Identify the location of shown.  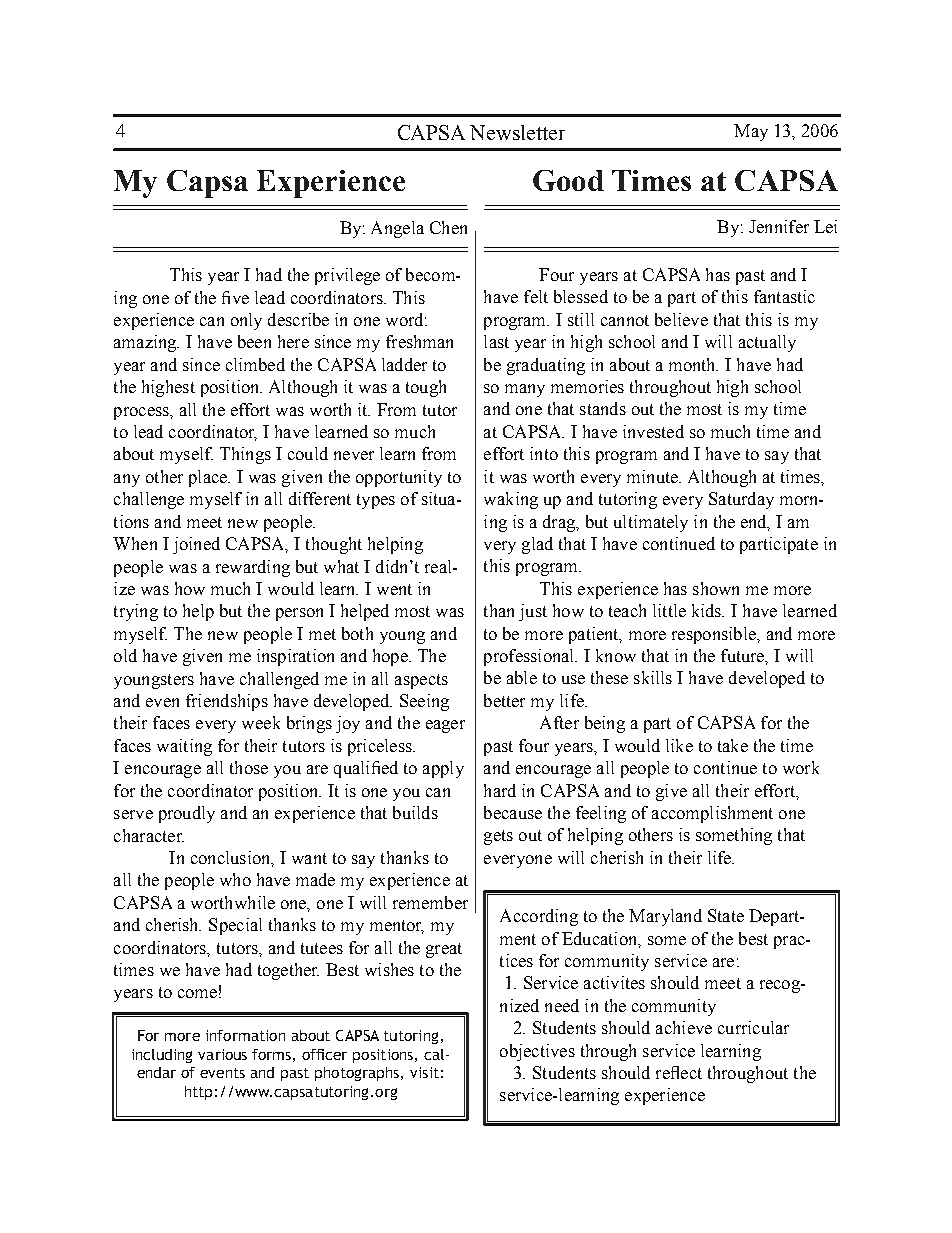
(716, 588).
